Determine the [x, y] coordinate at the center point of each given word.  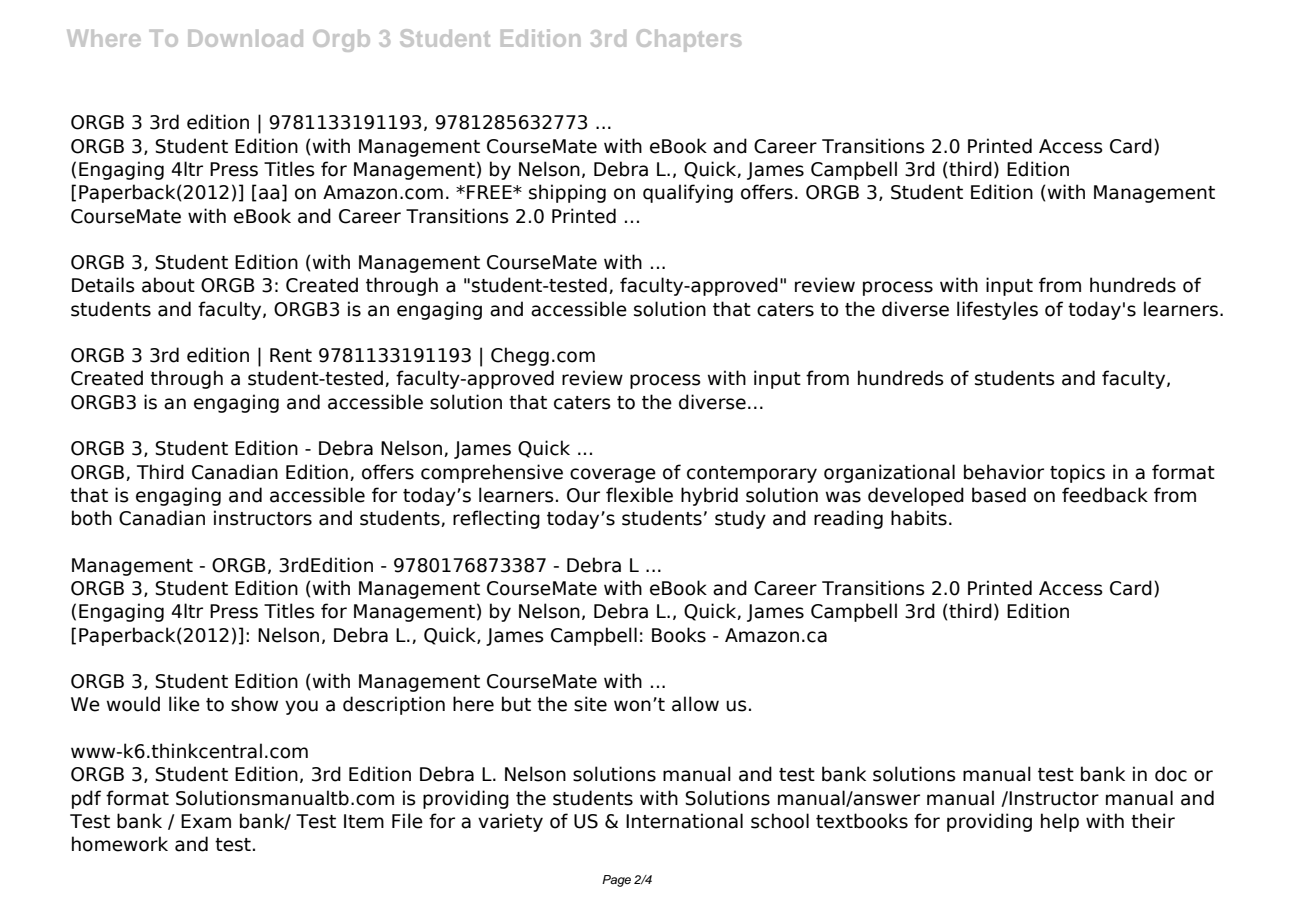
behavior [1004, 472]
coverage [613, 475]
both [92, 518]
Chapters [689, 40]
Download [245, 38]
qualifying [688, 193]
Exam [206, 821]
